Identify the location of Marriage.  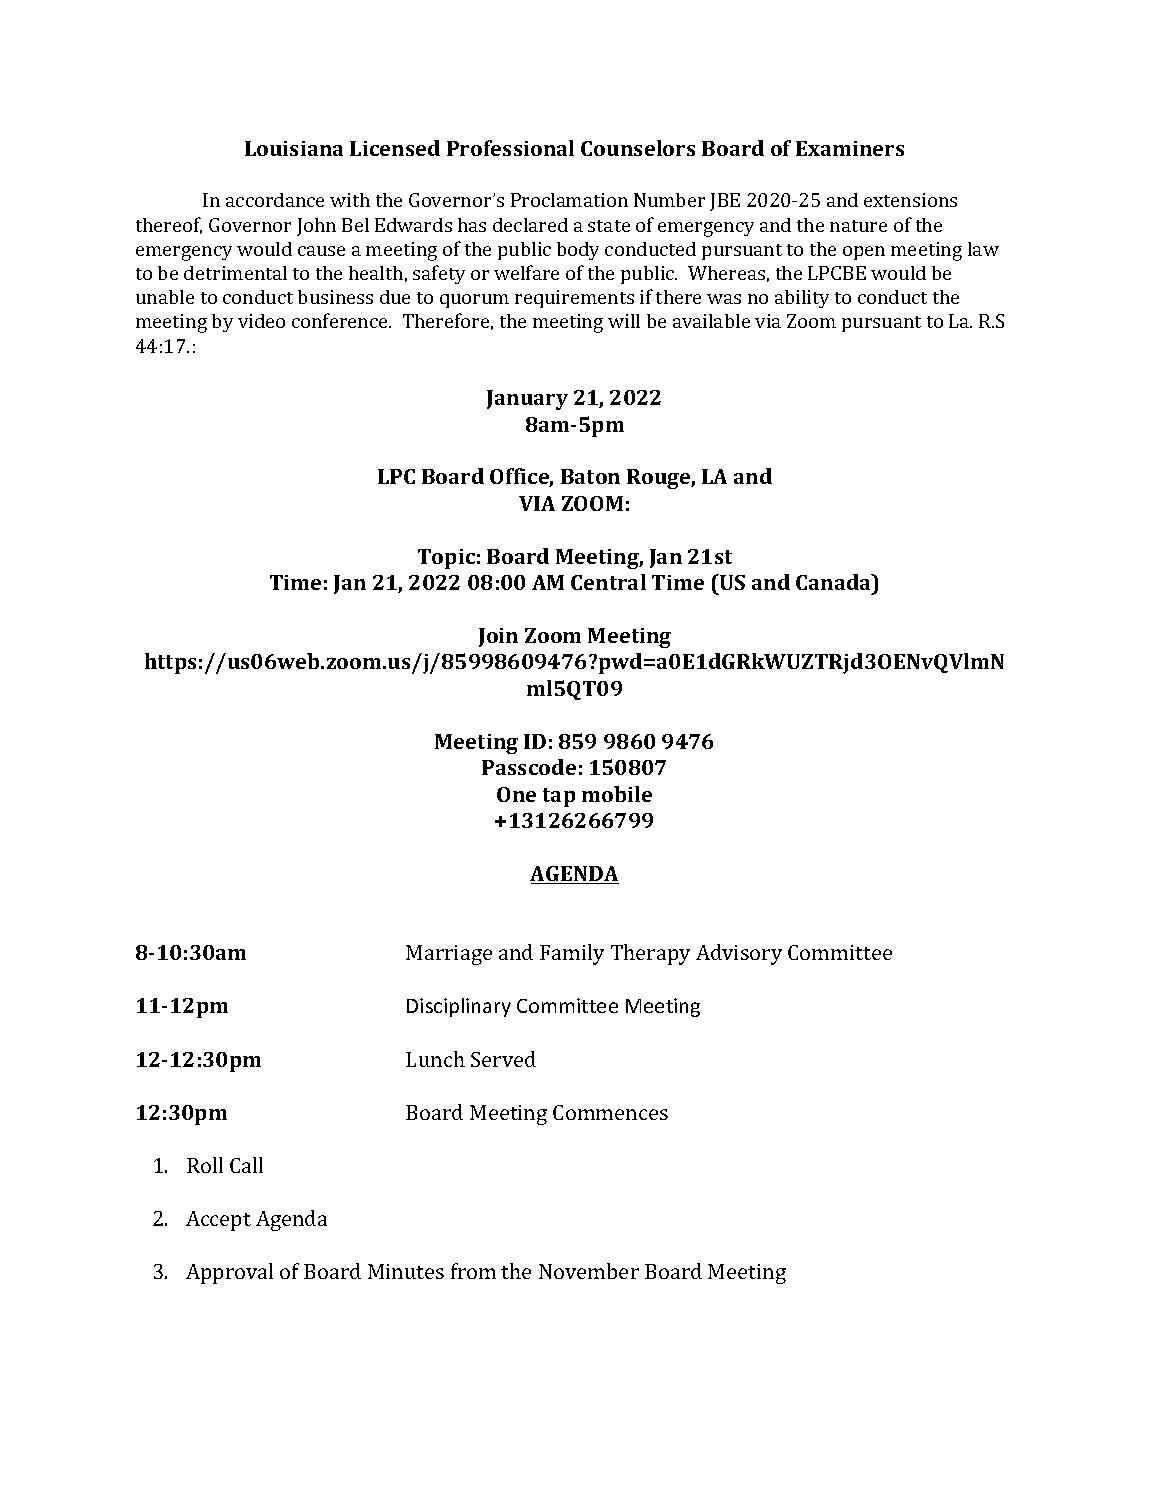
(449, 955).
